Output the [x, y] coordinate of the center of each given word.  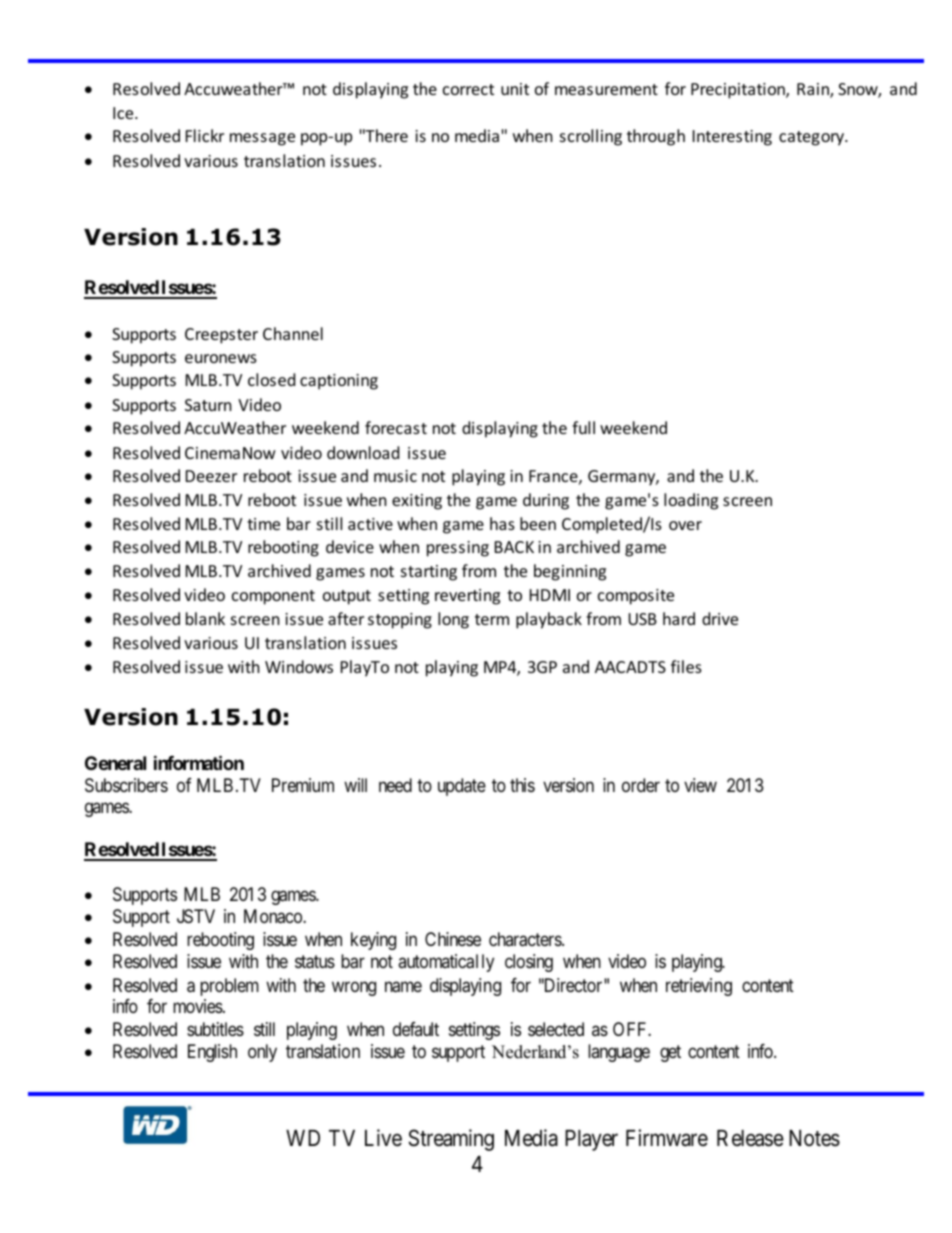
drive [720, 618]
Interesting [732, 138]
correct [468, 89]
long [453, 620]
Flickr [205, 135]
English [212, 1053]
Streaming [451, 1140]
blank [205, 618]
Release [750, 1138]
